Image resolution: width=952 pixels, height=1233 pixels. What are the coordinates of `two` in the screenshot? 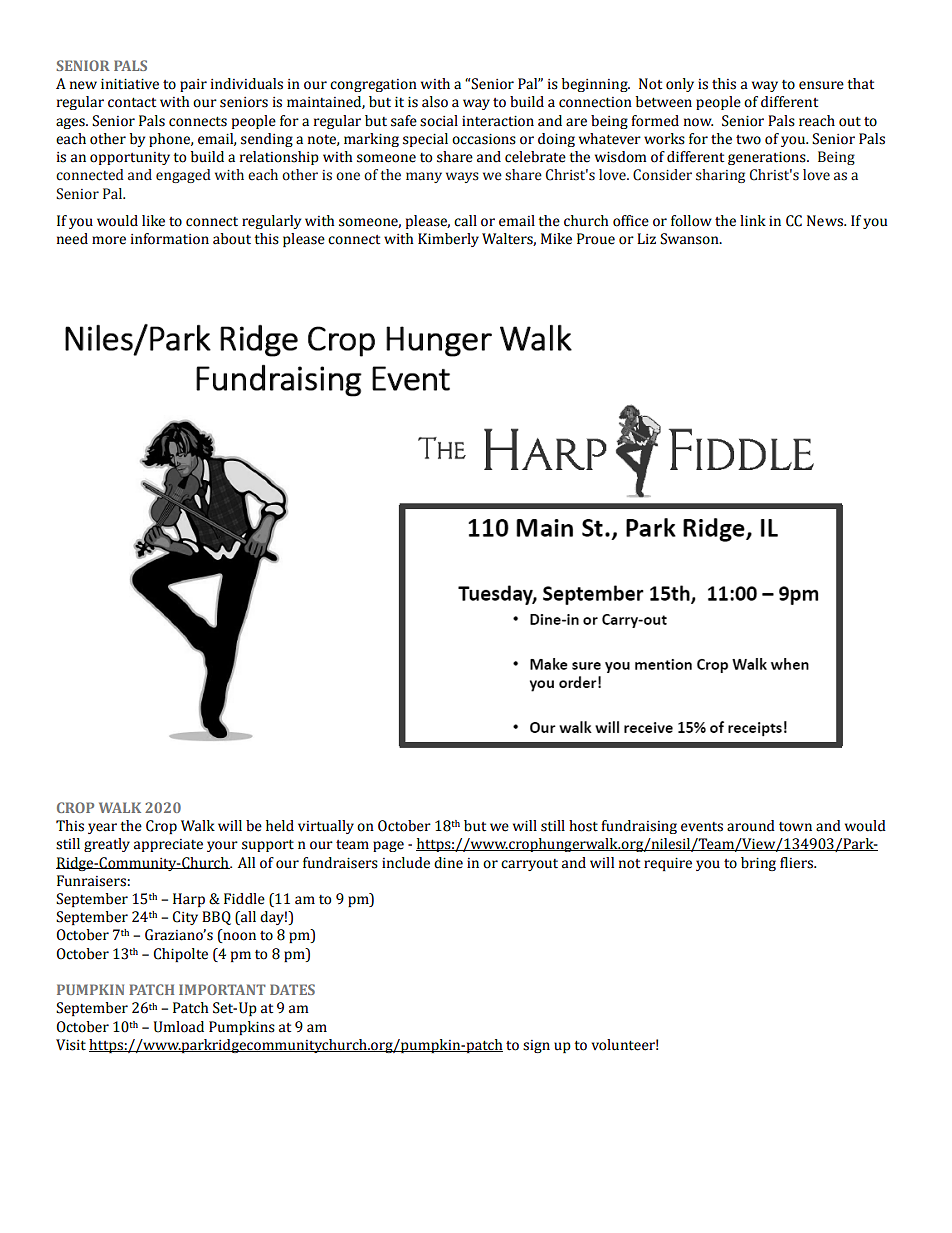 It's located at (748, 140).
